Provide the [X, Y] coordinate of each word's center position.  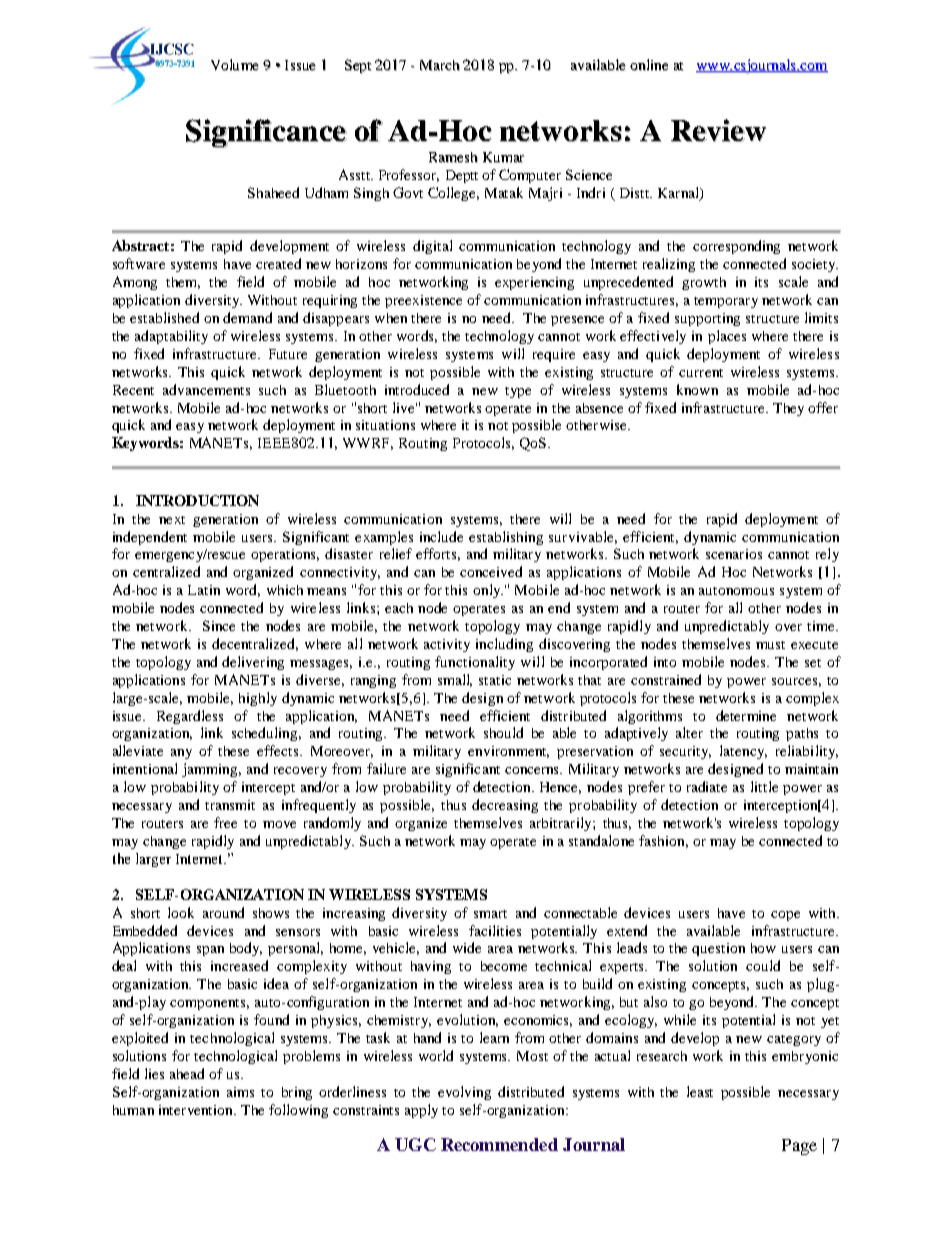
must [770, 645]
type [518, 392]
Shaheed [273, 192]
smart [490, 914]
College [453, 194]
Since [219, 625]
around [223, 912]
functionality [475, 663]
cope [785, 916]
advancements [206, 389]
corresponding [736, 247]
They [788, 409]
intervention [197, 1110]
